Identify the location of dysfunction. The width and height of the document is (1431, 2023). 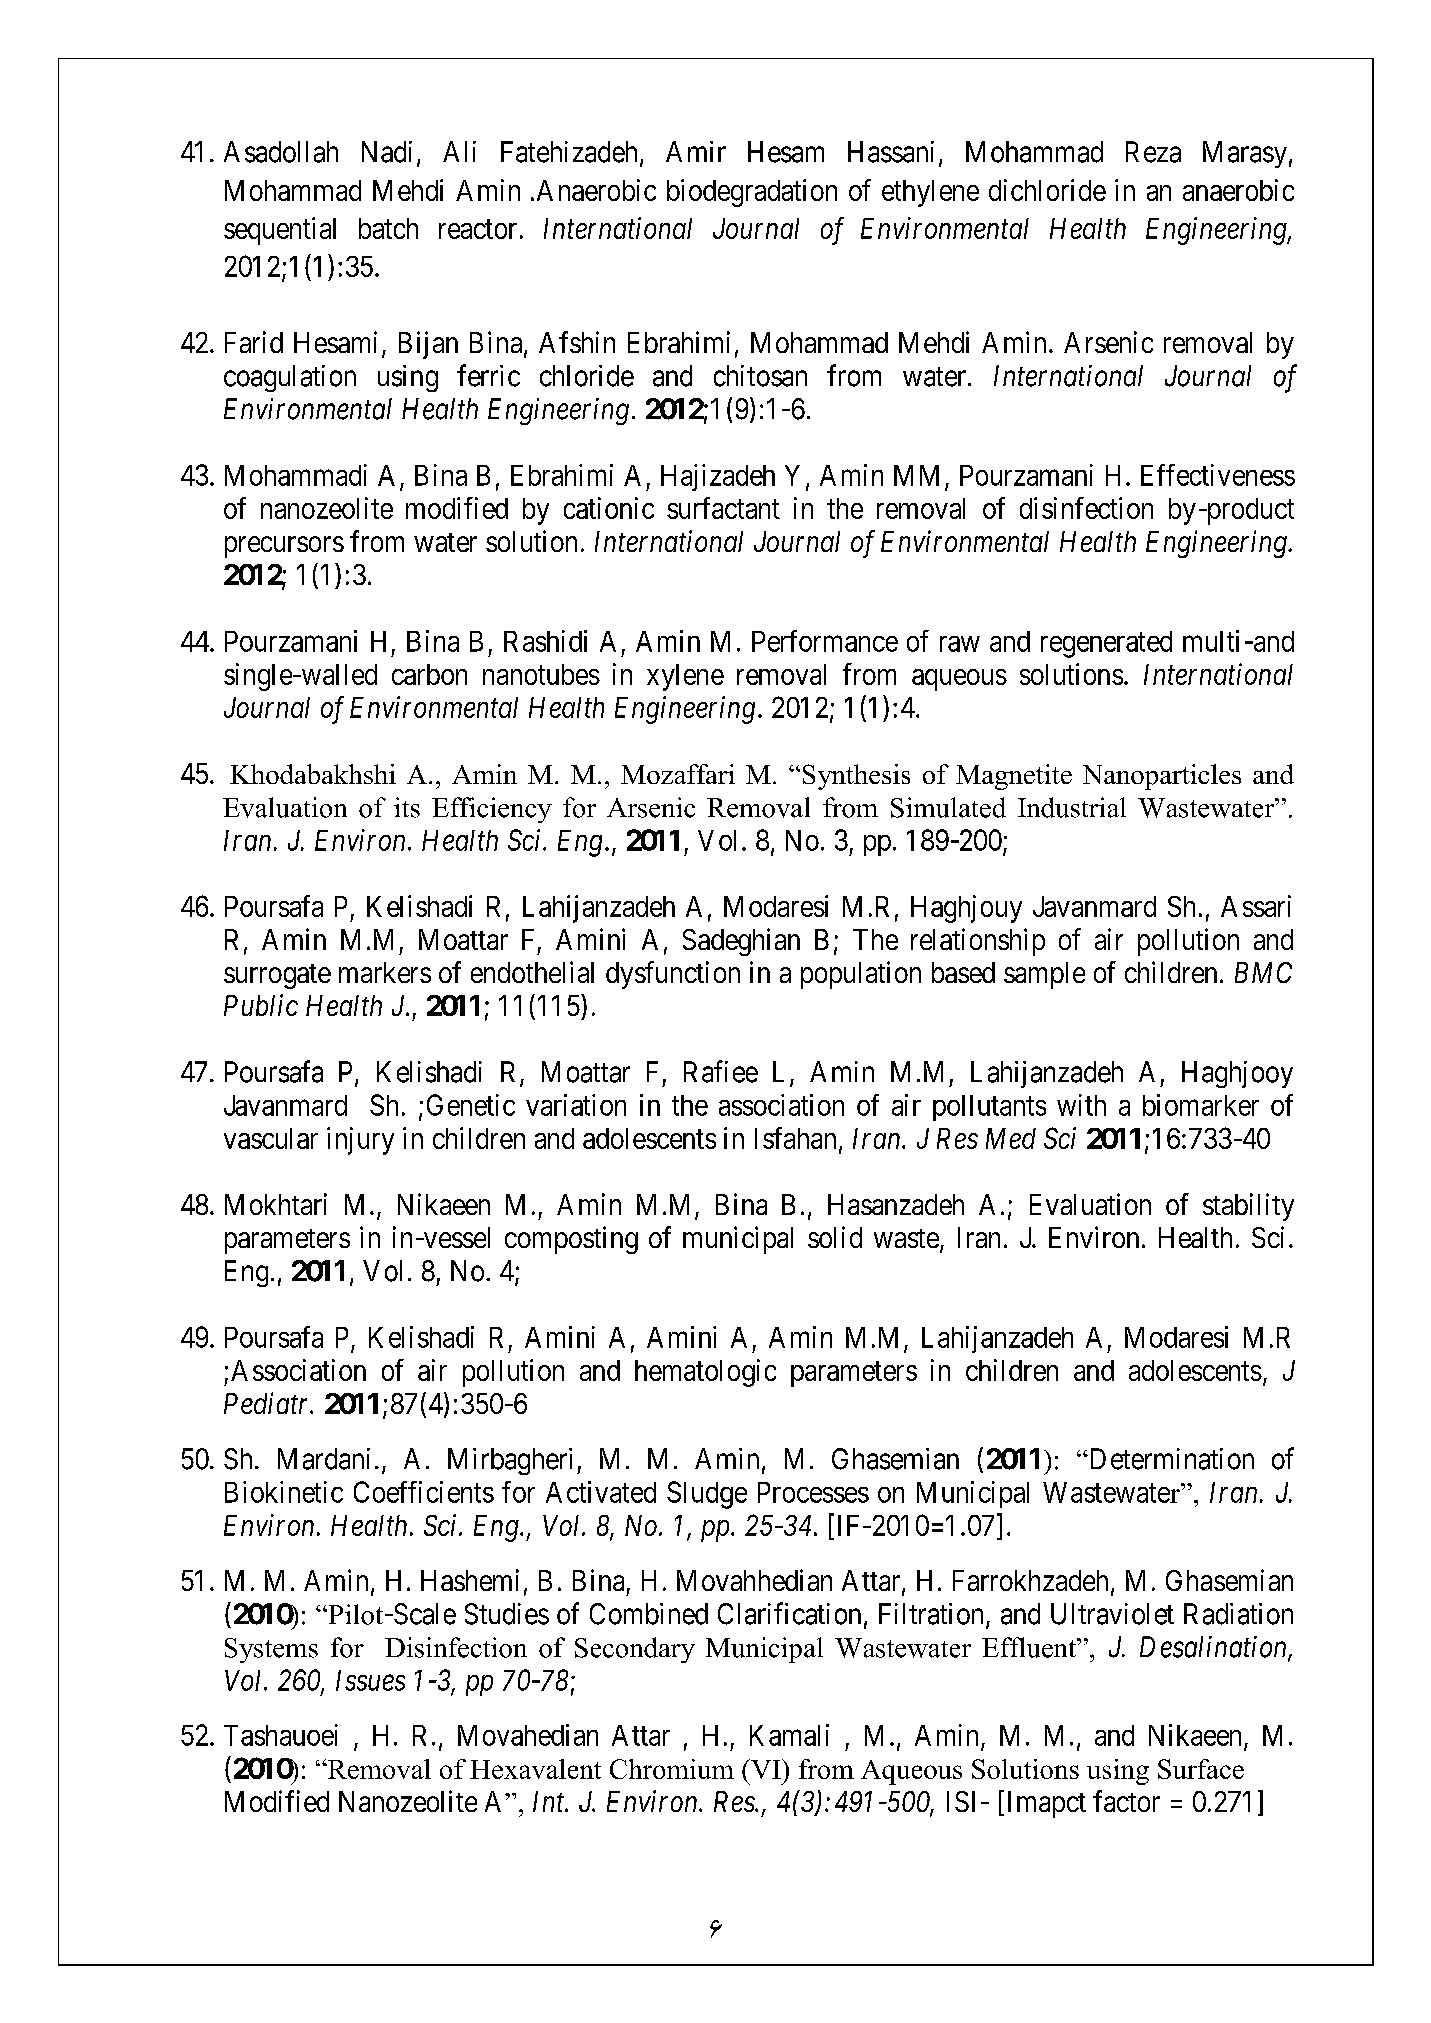
(673, 975).
